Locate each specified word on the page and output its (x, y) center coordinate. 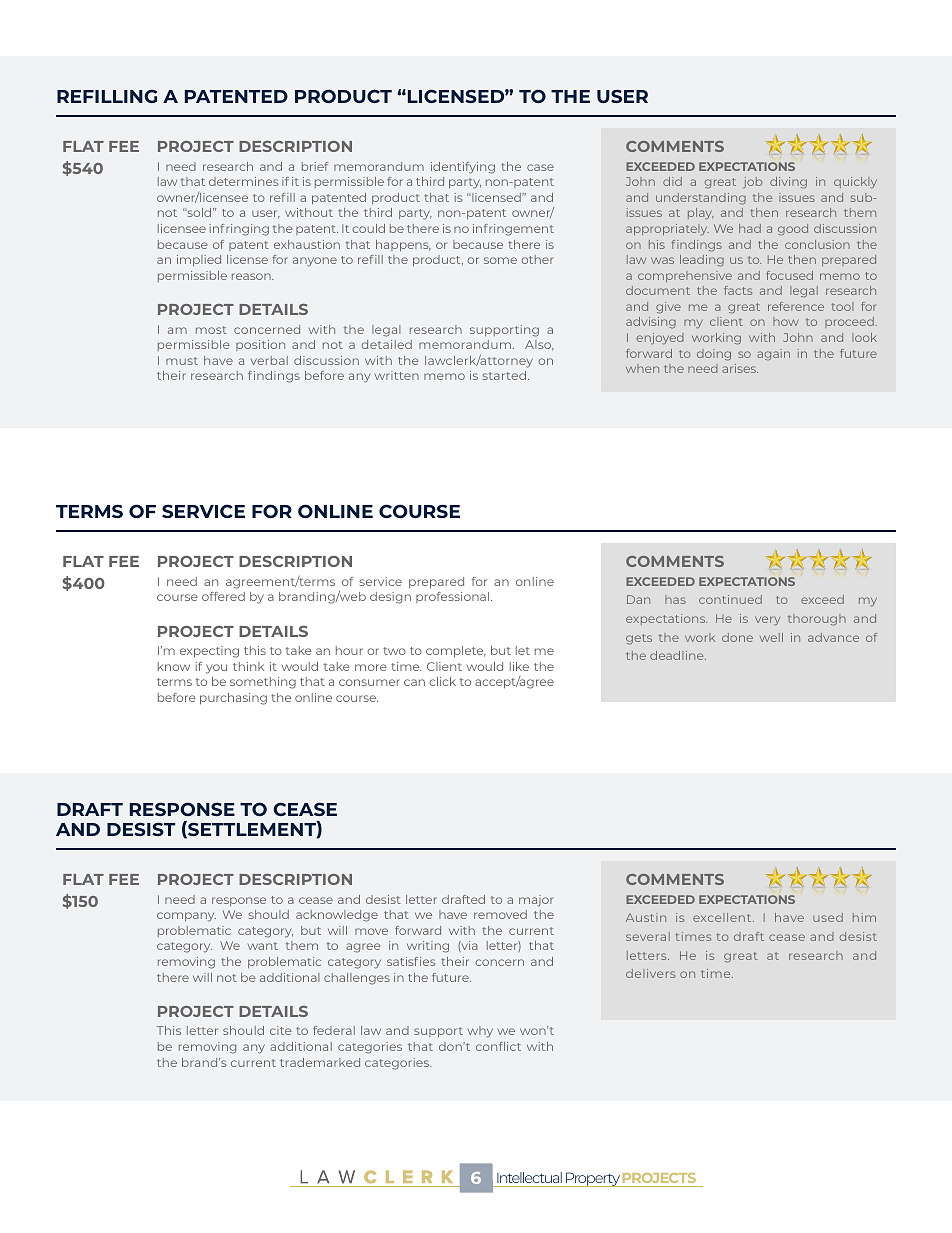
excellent (723, 917)
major (536, 901)
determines (244, 181)
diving (788, 183)
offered (223, 596)
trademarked (320, 1062)
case (540, 167)
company (186, 917)
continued (730, 599)
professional (454, 597)
